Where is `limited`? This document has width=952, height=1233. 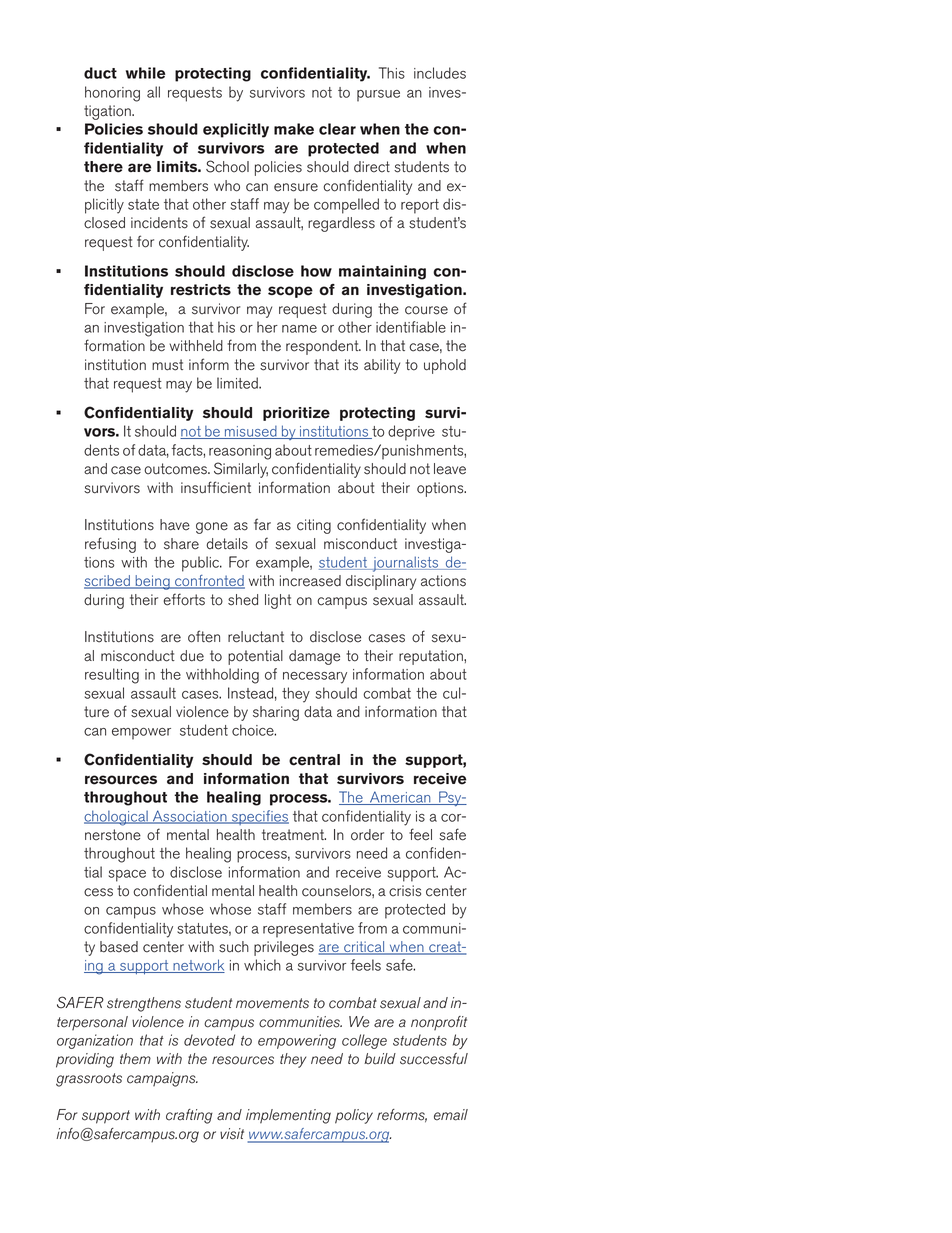 limited is located at coordinates (238, 383).
